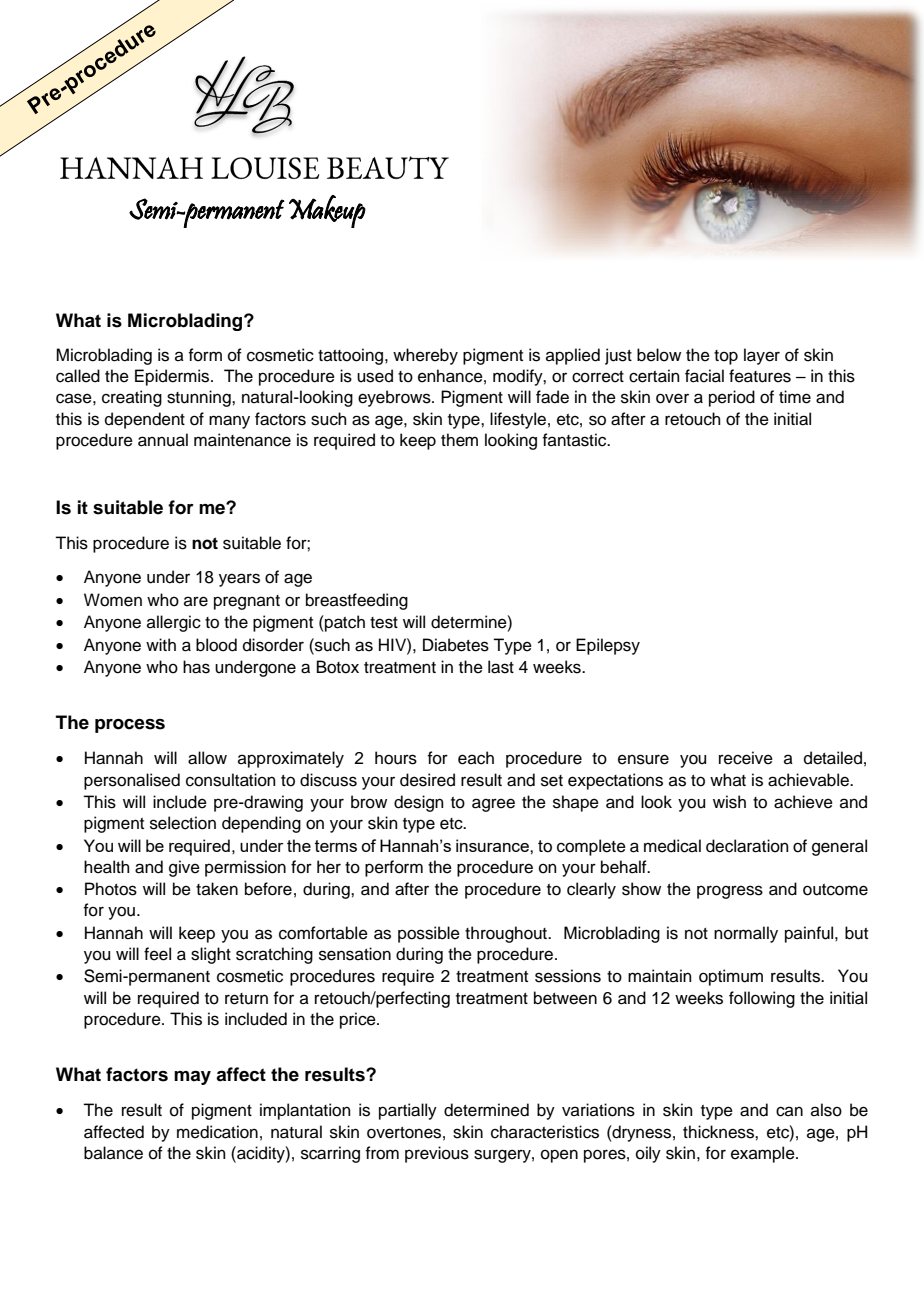  Describe the element at coordinates (746, 758) in the page. I see `receive` at that location.
